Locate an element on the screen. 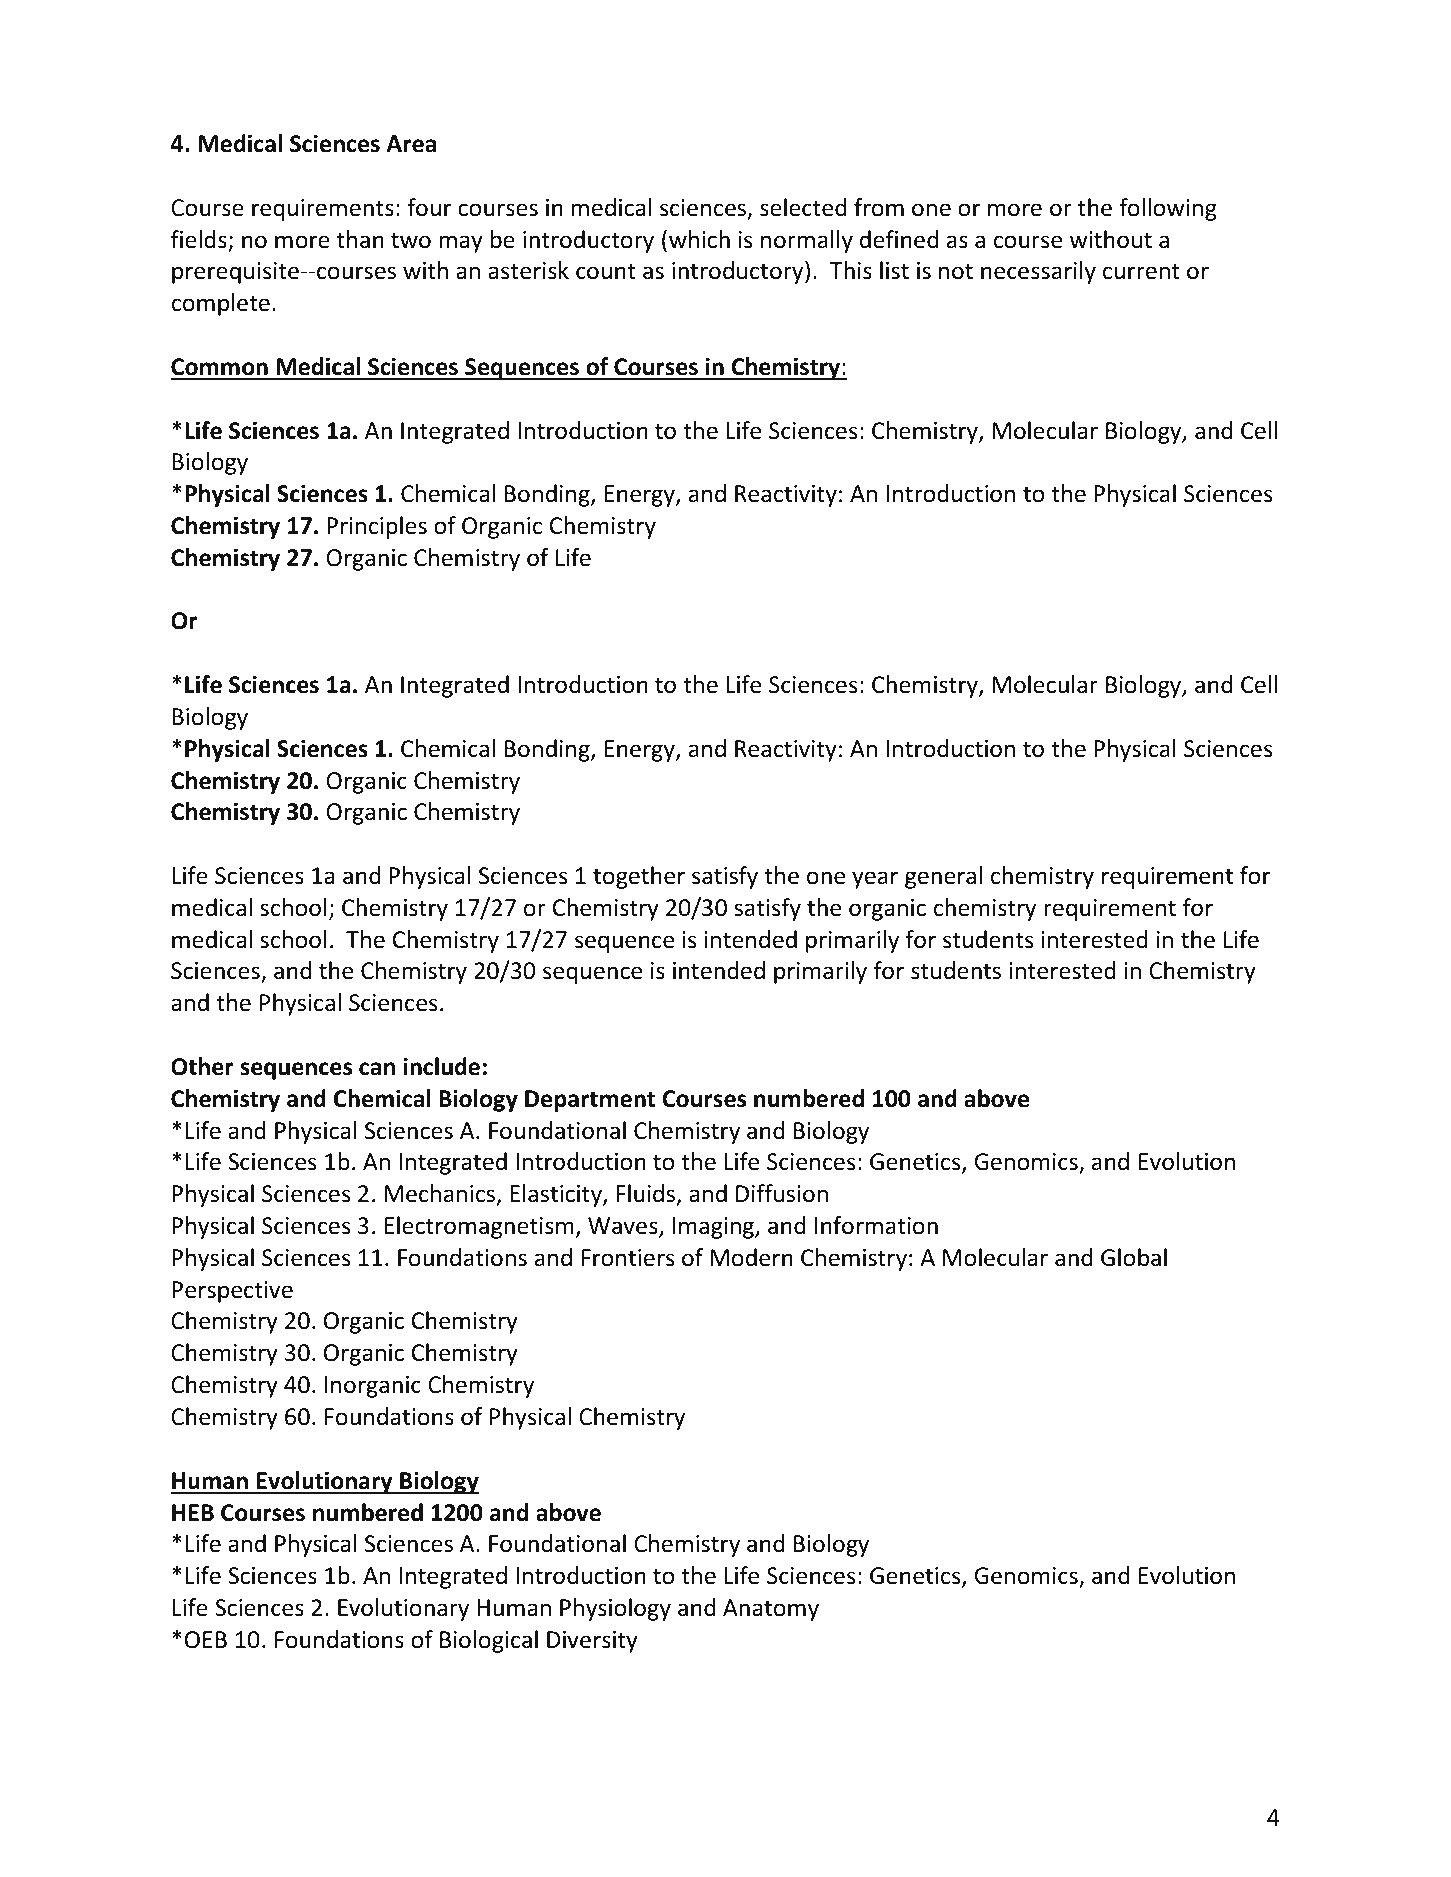 The height and width of the screenshot is (1877, 1451). necessarily is located at coordinates (1038, 272).
